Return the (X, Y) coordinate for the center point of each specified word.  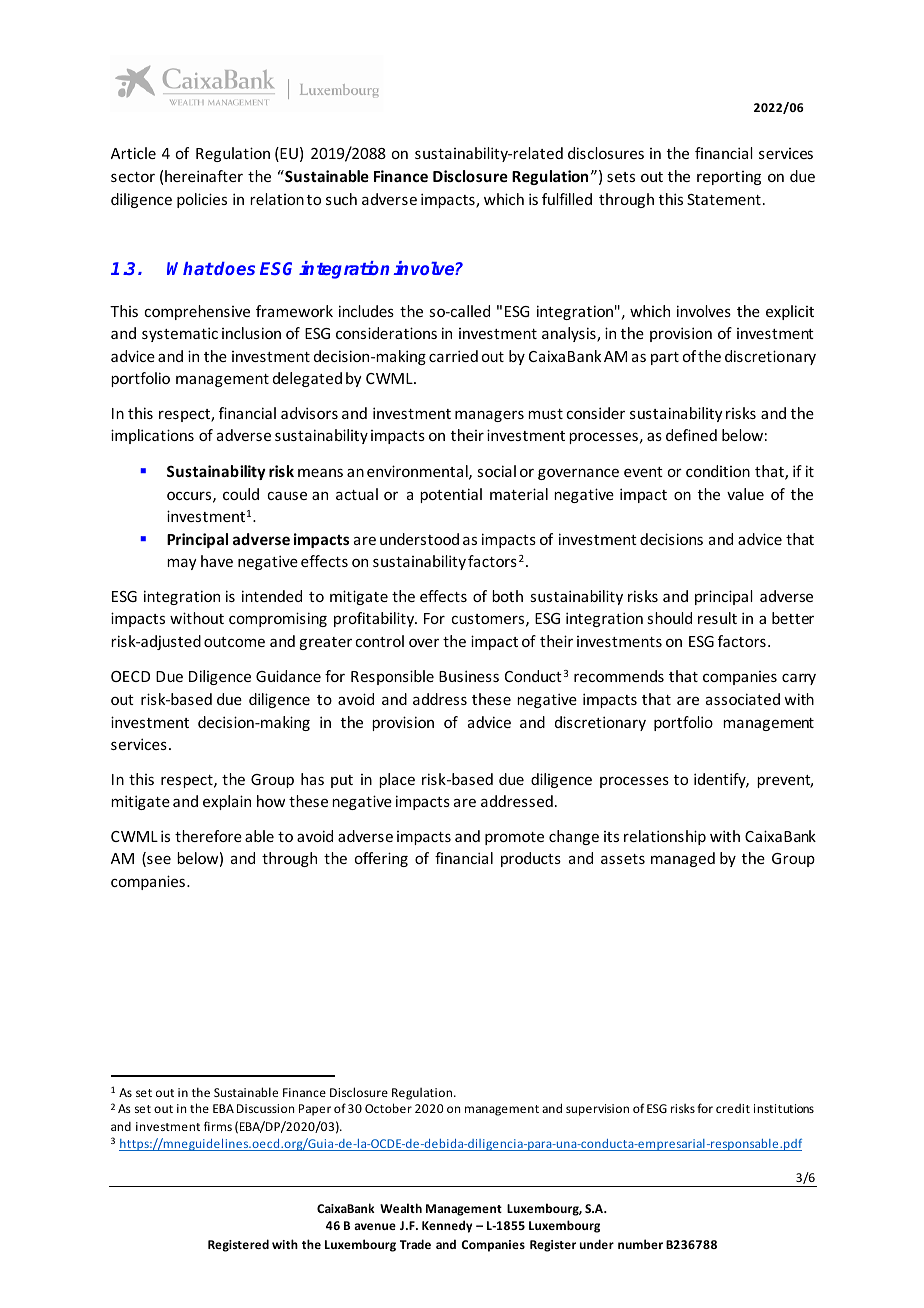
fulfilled (567, 199)
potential (451, 495)
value (745, 494)
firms (218, 1126)
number (640, 1244)
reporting (729, 178)
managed (683, 859)
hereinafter (204, 176)
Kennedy (447, 1226)
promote (514, 838)
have (217, 561)
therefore (208, 836)
